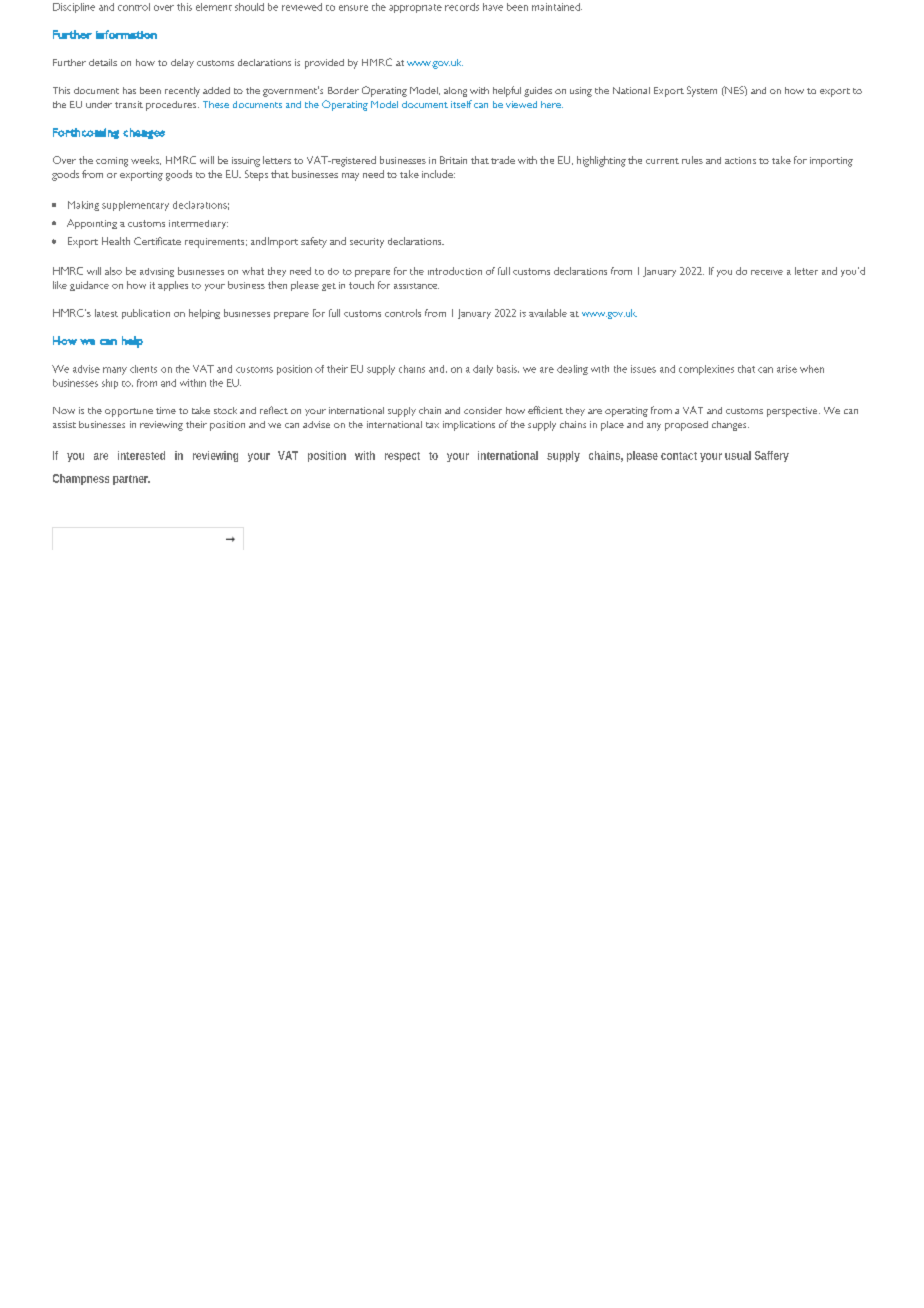 Image resolution: width=924 pixels, height=1308 pixels. I want to click on records, so click(462, 7).
